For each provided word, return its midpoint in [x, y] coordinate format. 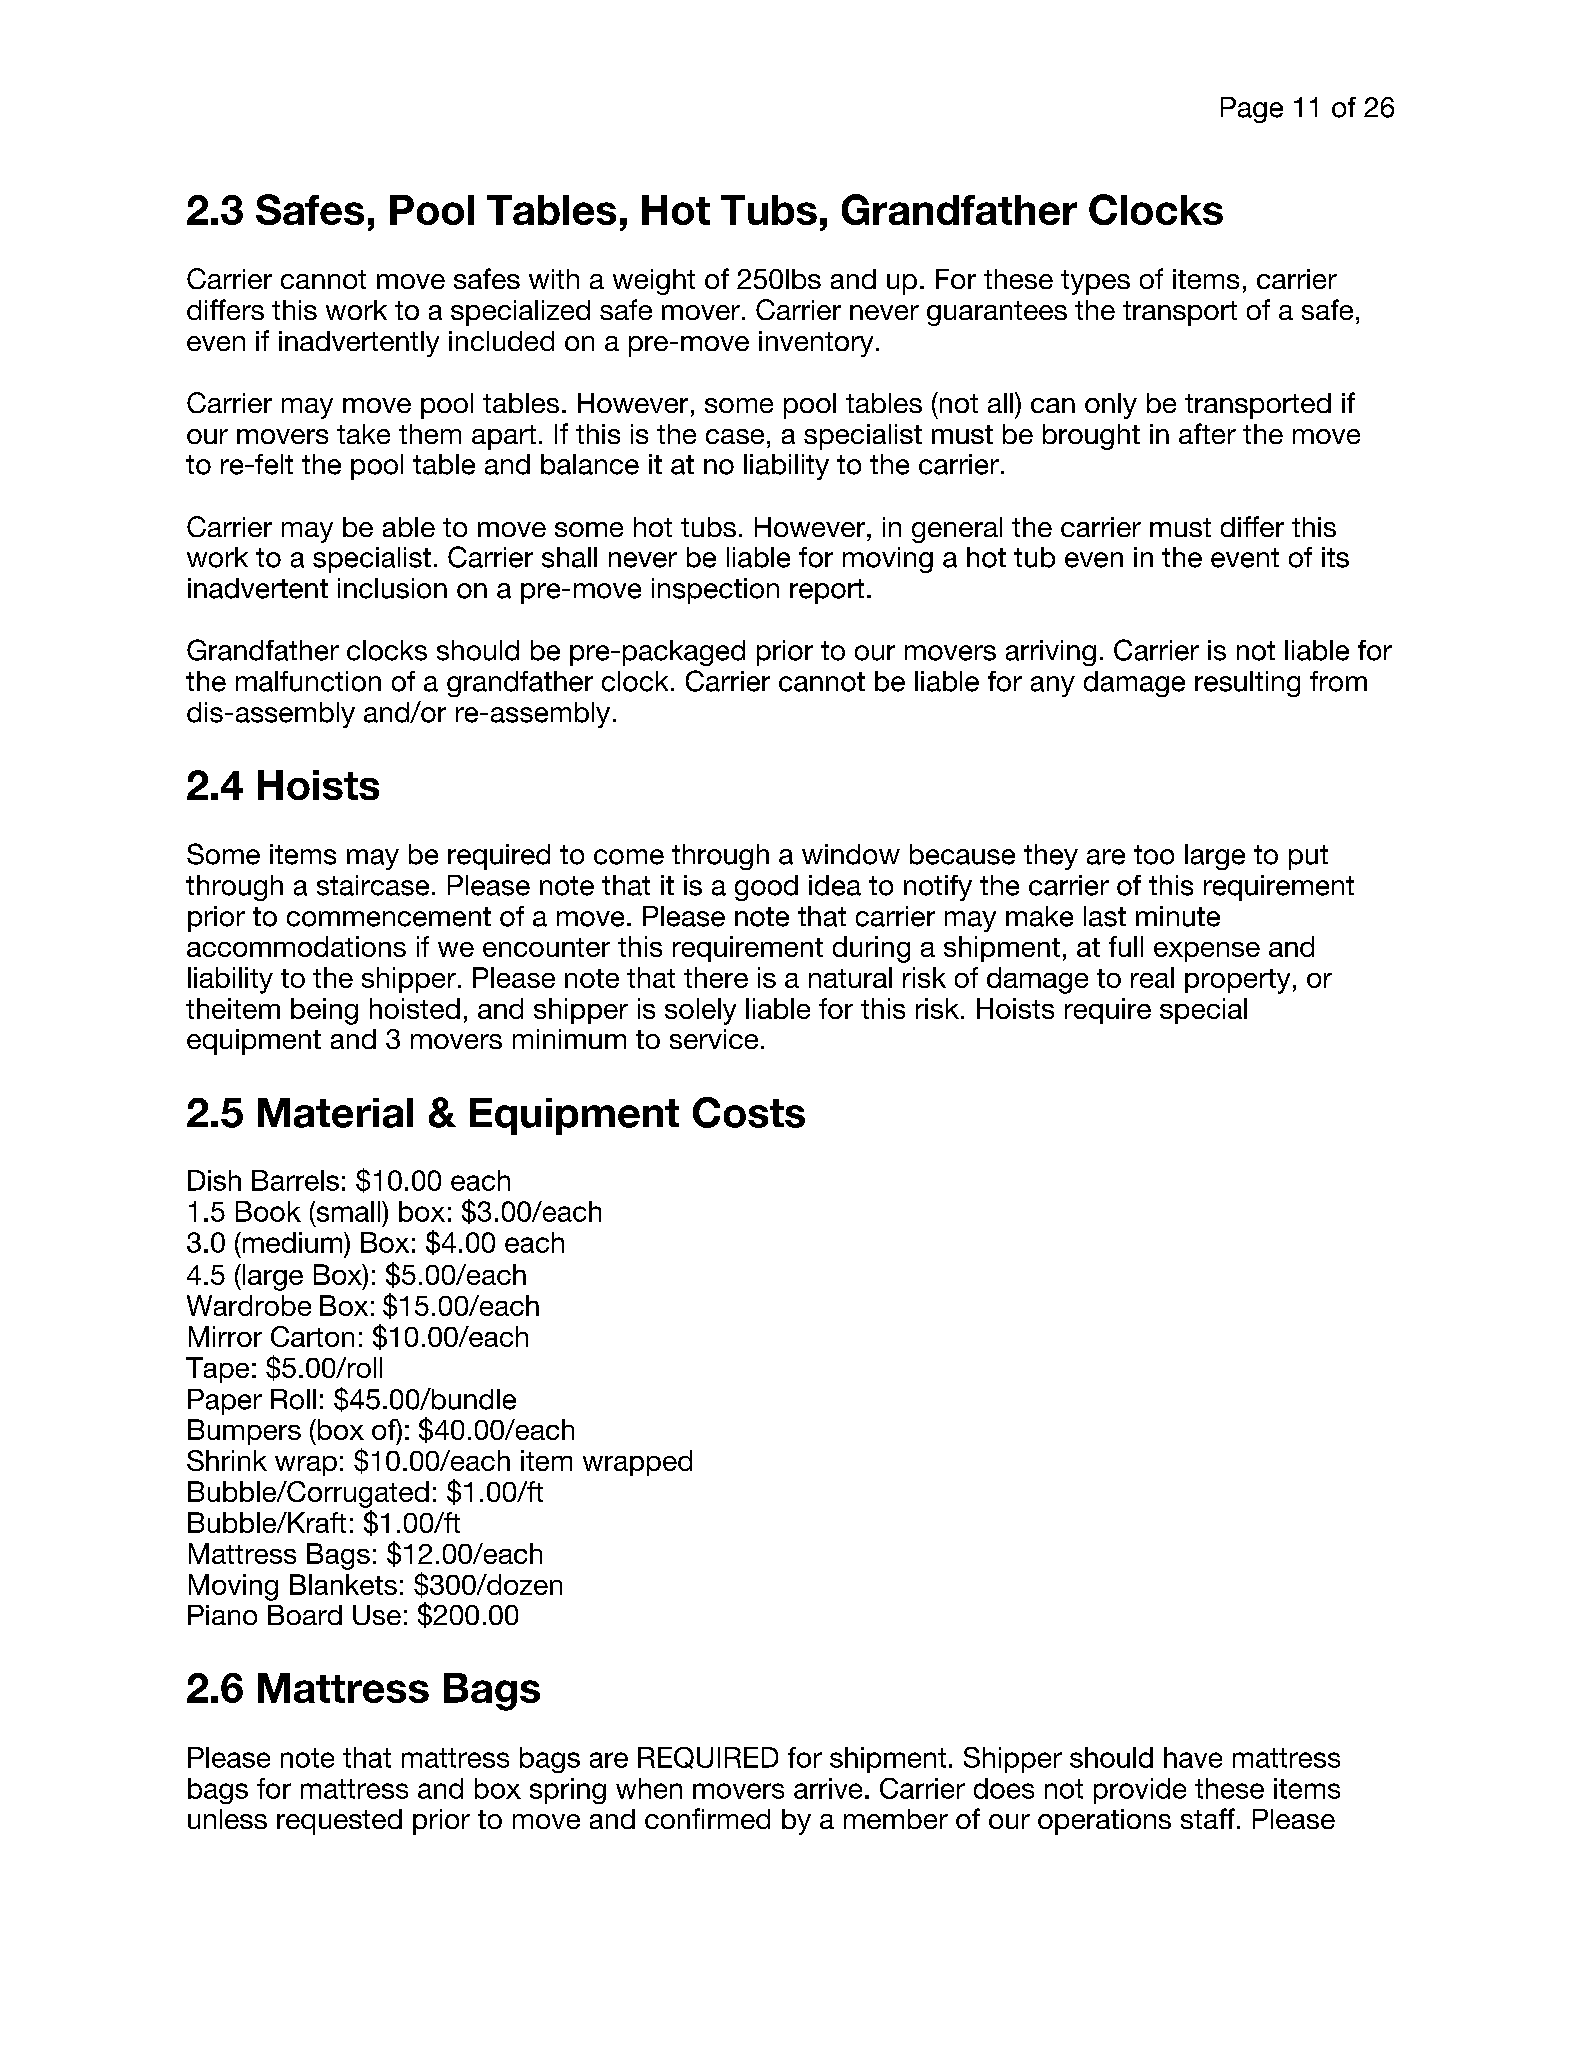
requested [339, 1822]
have [1193, 1757]
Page [1252, 110]
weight [654, 282]
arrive [828, 1788]
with [554, 279]
